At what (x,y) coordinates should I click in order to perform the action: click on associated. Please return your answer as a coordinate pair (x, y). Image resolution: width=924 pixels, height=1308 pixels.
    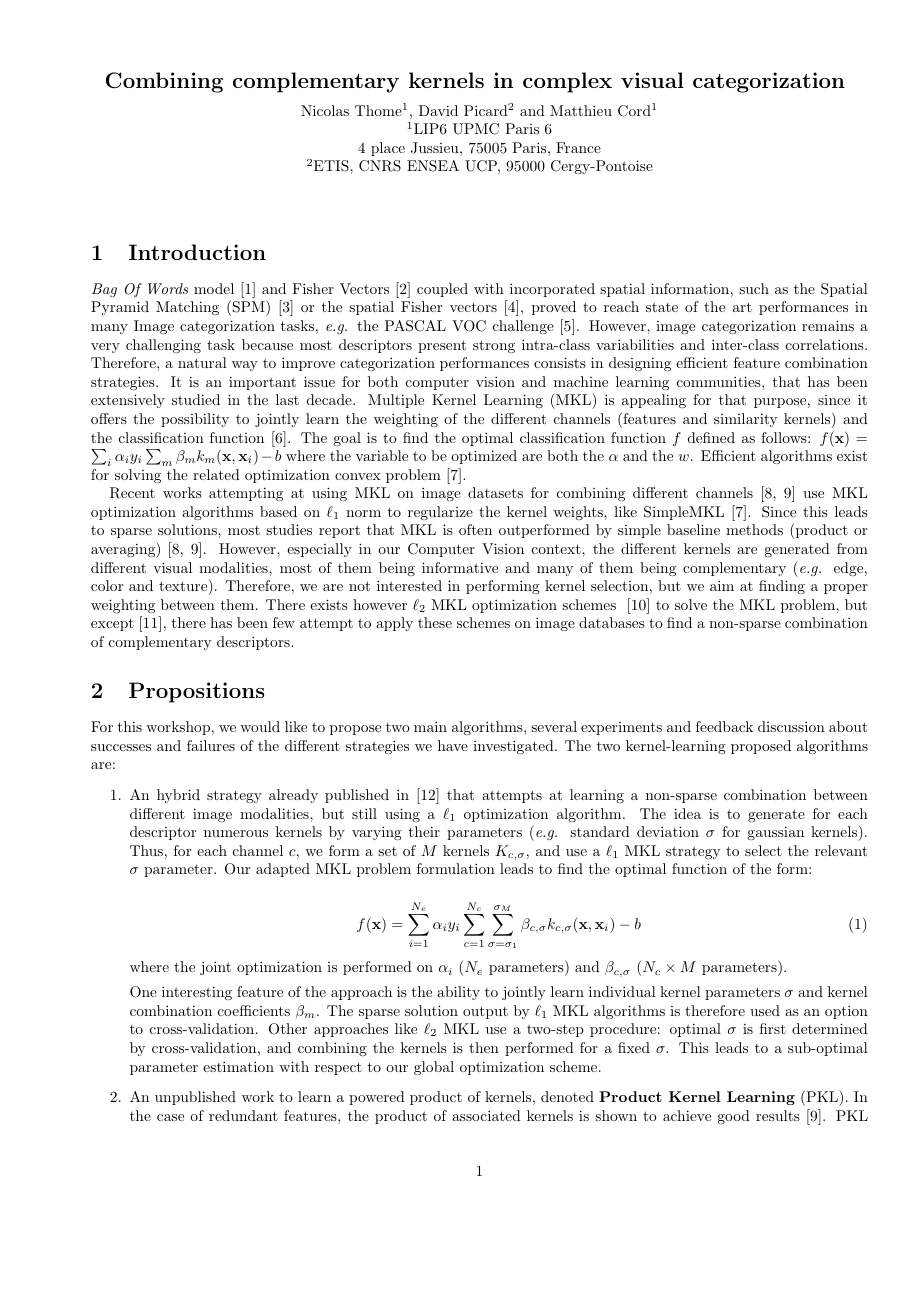
    Looking at the image, I should click on (486, 1115).
